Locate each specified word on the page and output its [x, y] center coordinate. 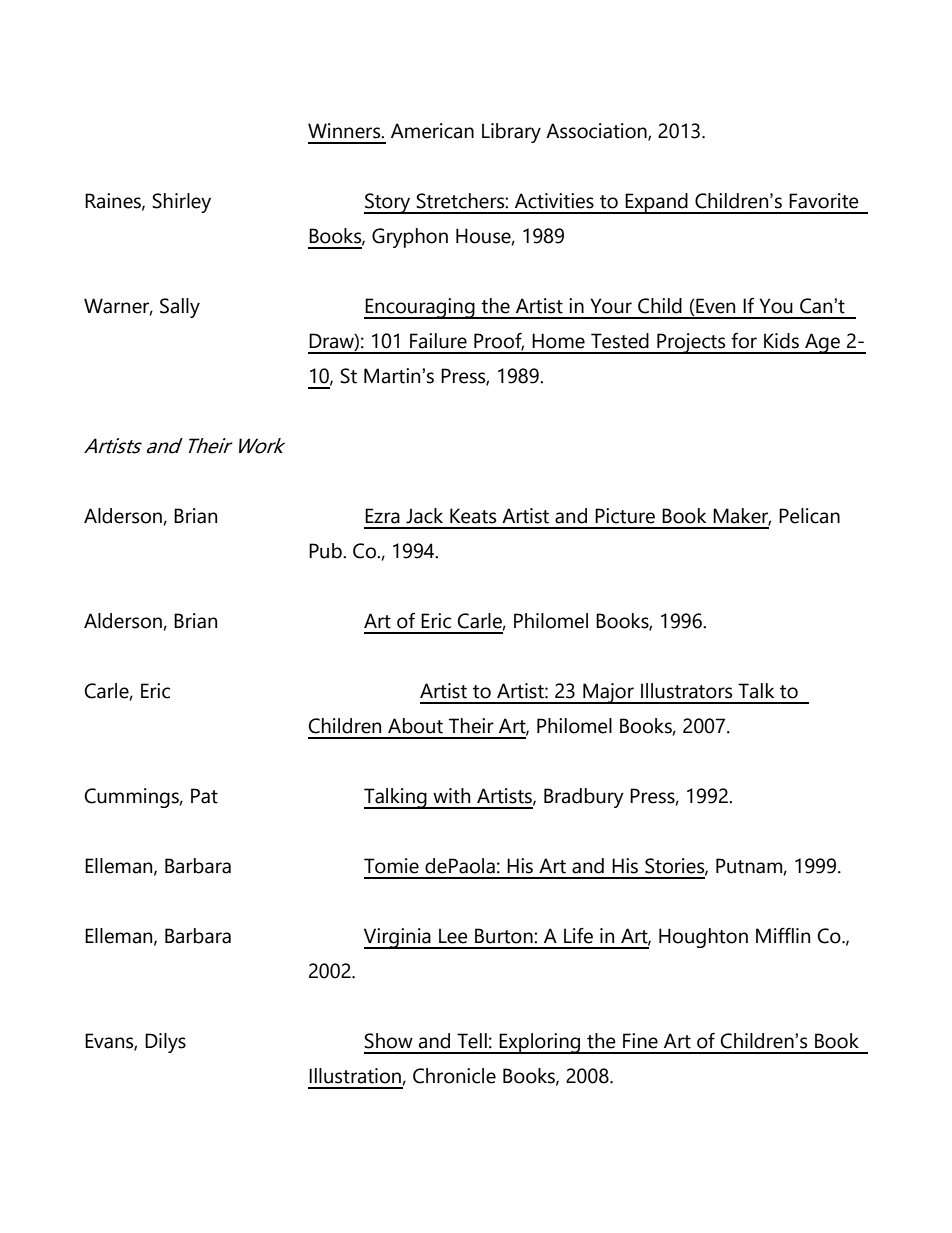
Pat [204, 796]
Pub [326, 551]
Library [511, 133]
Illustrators [686, 691]
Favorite [824, 201]
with [451, 796]
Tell [472, 1041]
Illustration [355, 1076]
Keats [473, 516]
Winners [345, 131]
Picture [625, 516]
